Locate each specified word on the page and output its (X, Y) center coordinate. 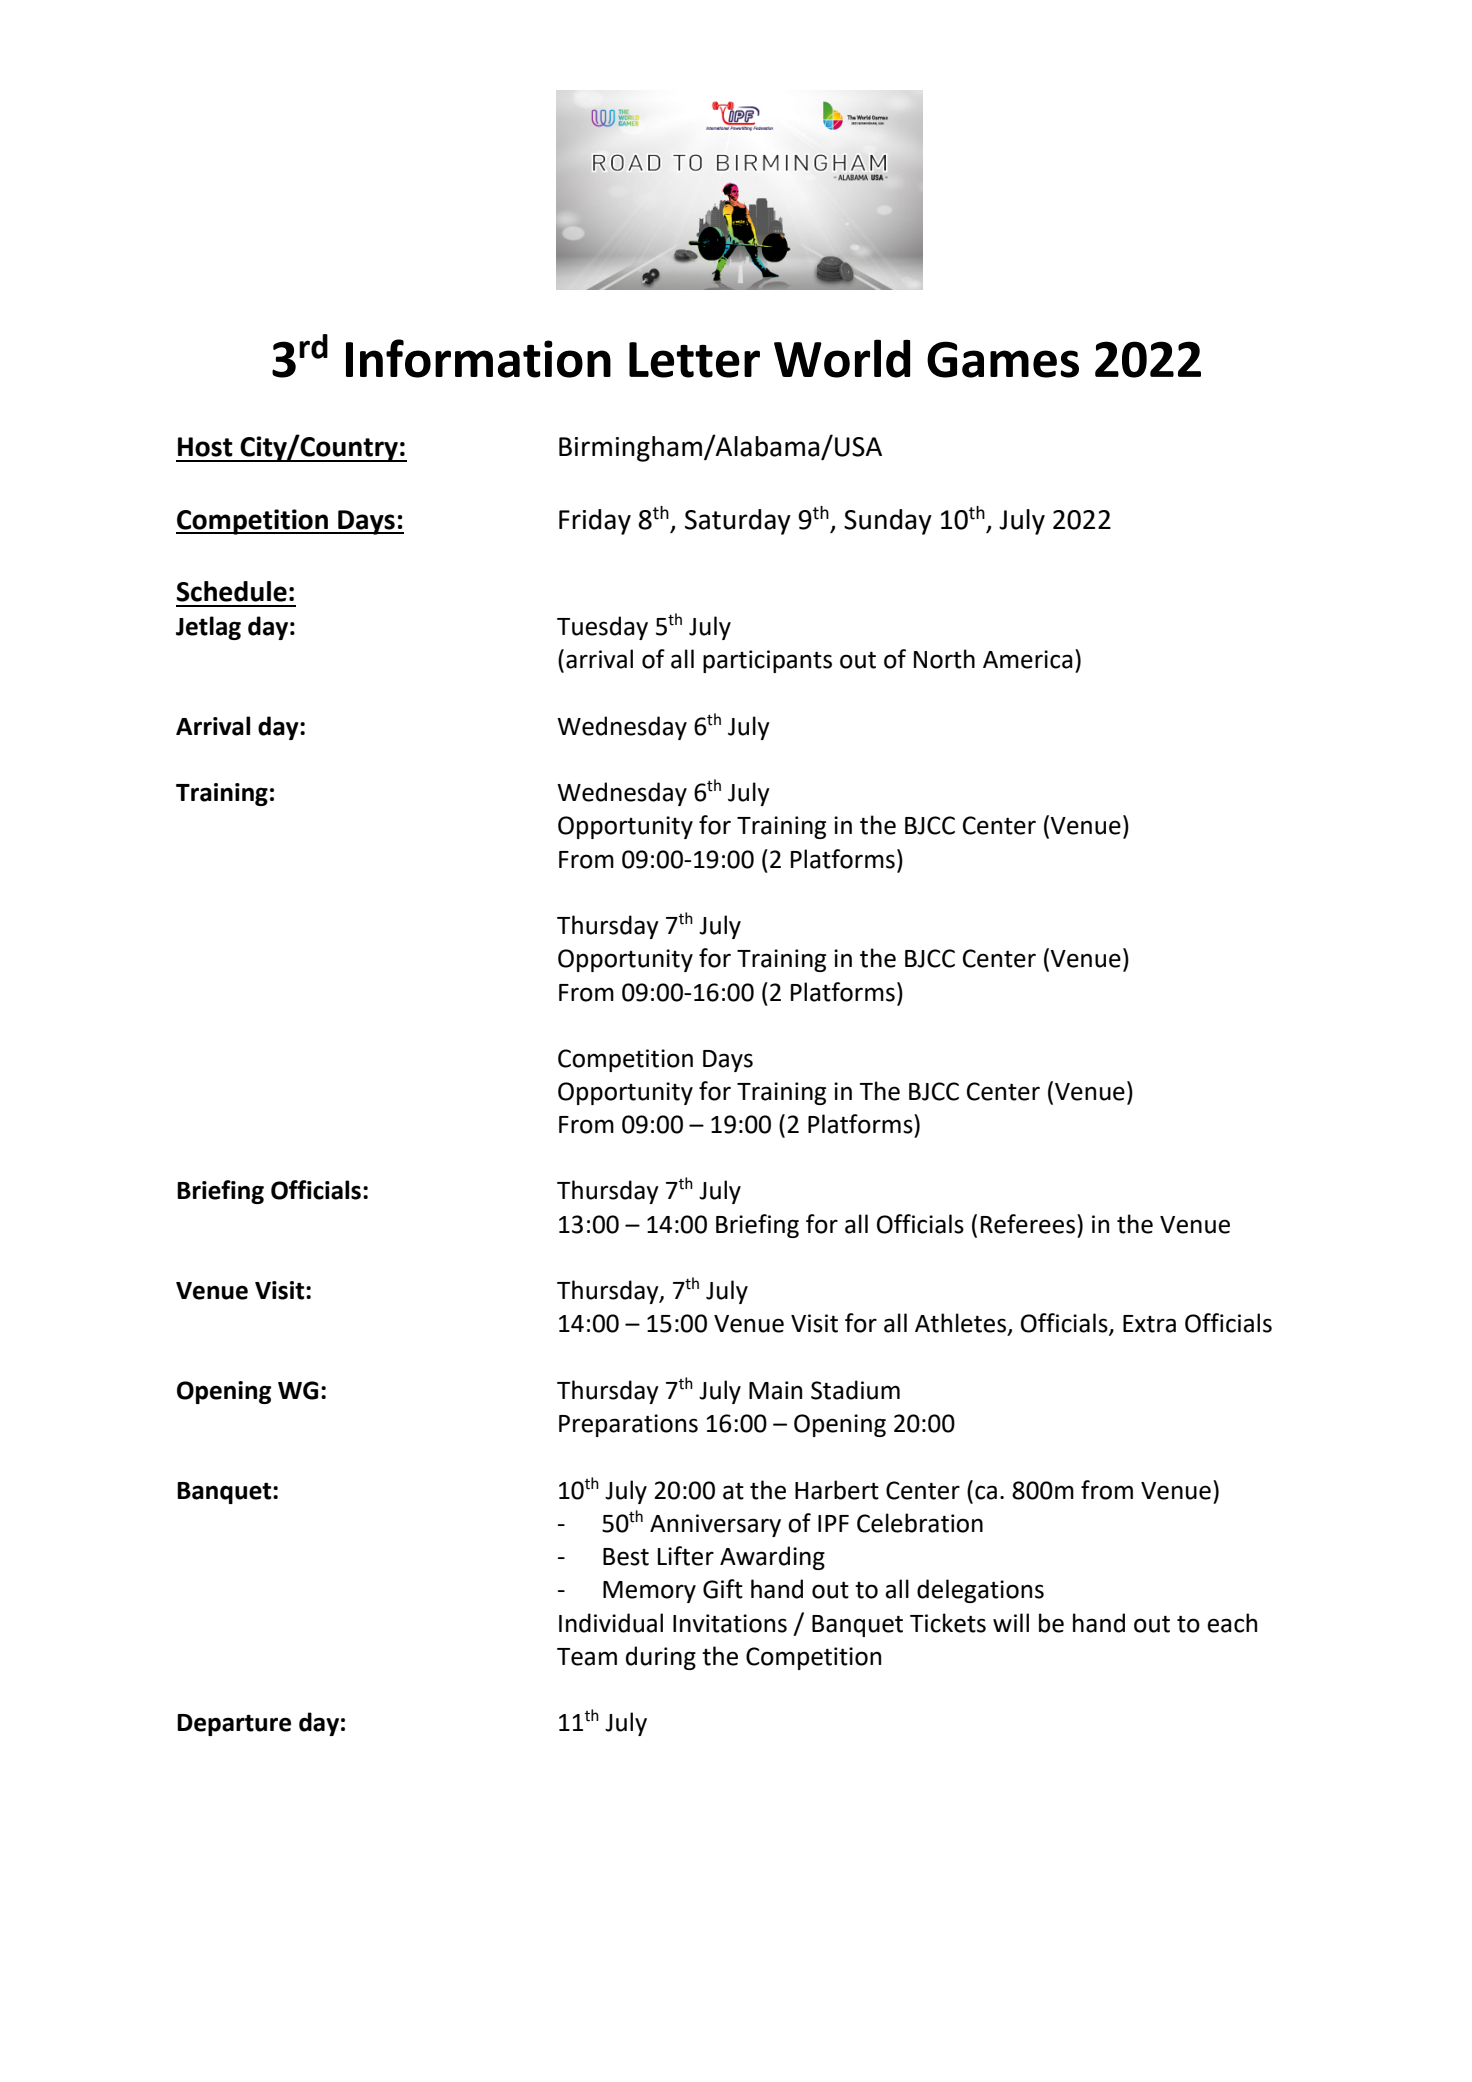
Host (205, 447)
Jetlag (208, 628)
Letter (694, 360)
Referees (1028, 1224)
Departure (234, 1725)
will (1011, 1622)
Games (1003, 359)
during (661, 1658)
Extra (1149, 1324)
